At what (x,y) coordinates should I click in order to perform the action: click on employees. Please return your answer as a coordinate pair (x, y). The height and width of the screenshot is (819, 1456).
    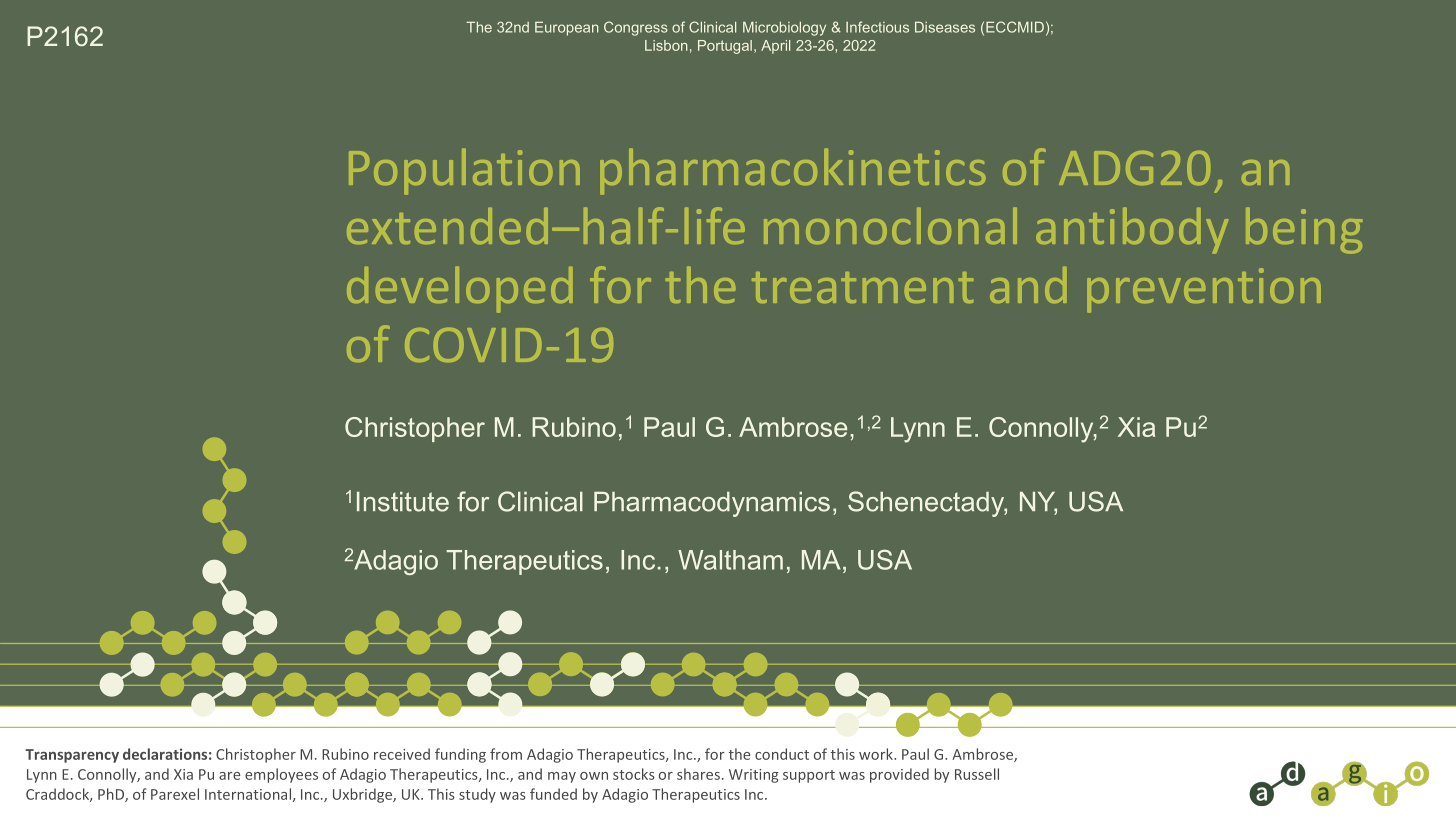
    Looking at the image, I should click on (281, 775).
